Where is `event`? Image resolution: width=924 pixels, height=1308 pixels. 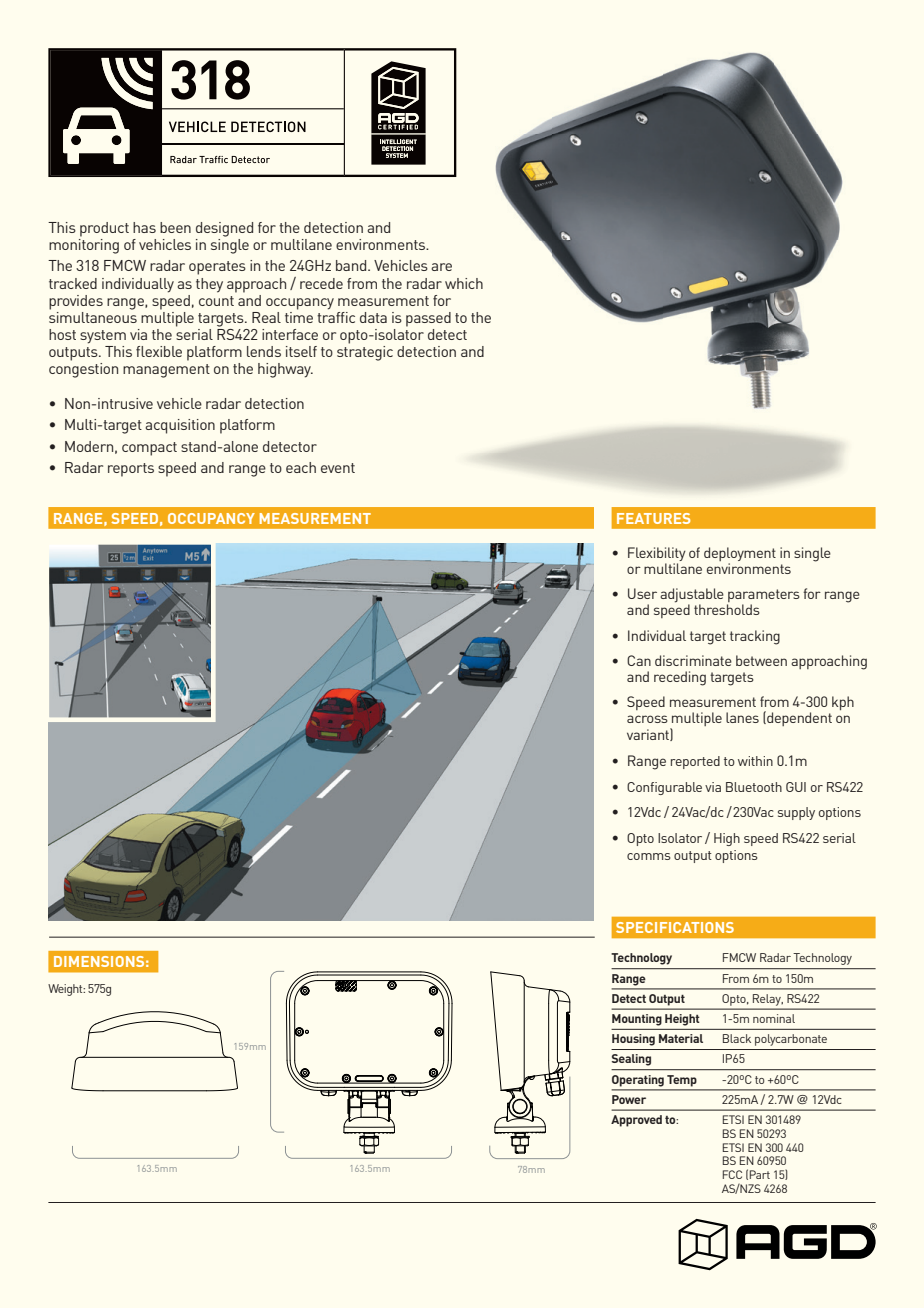 event is located at coordinates (338, 468).
